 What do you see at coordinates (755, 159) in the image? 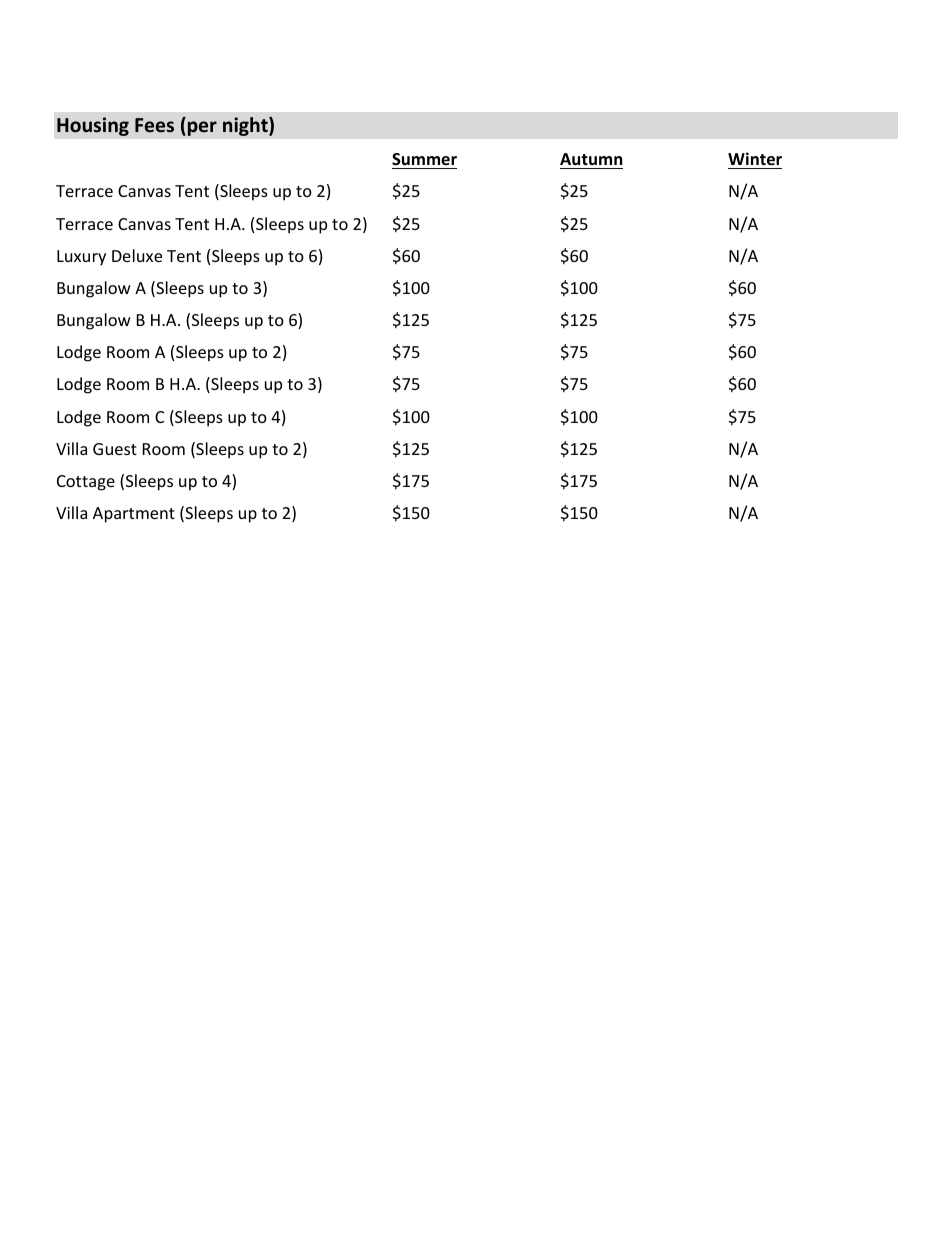
I see `Winter` at bounding box center [755, 159].
